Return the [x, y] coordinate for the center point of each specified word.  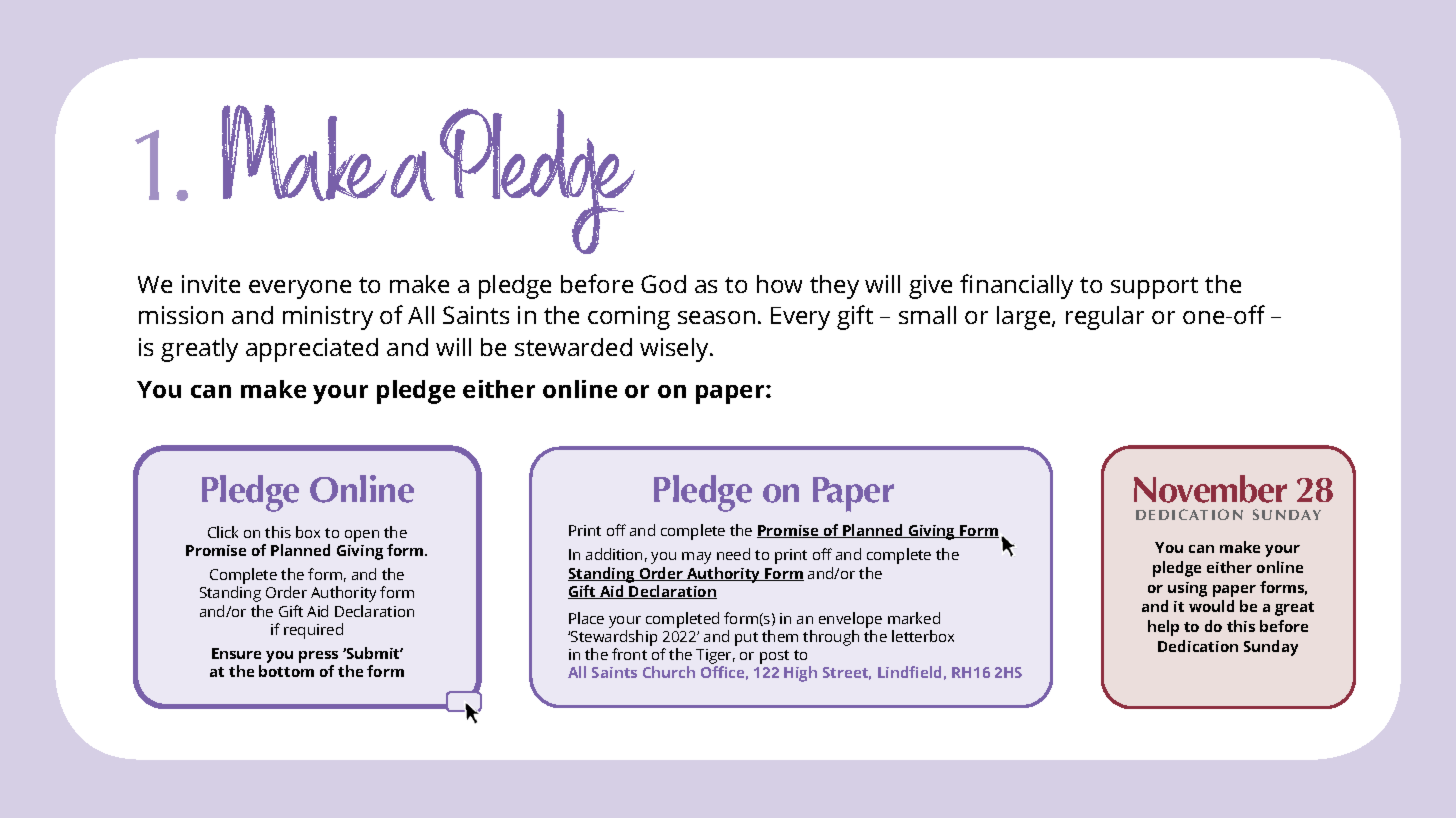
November [1210, 489]
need [733, 554]
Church [669, 672]
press [318, 658]
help [1163, 628]
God [663, 284]
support [1154, 288]
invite [211, 284]
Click [223, 532]
